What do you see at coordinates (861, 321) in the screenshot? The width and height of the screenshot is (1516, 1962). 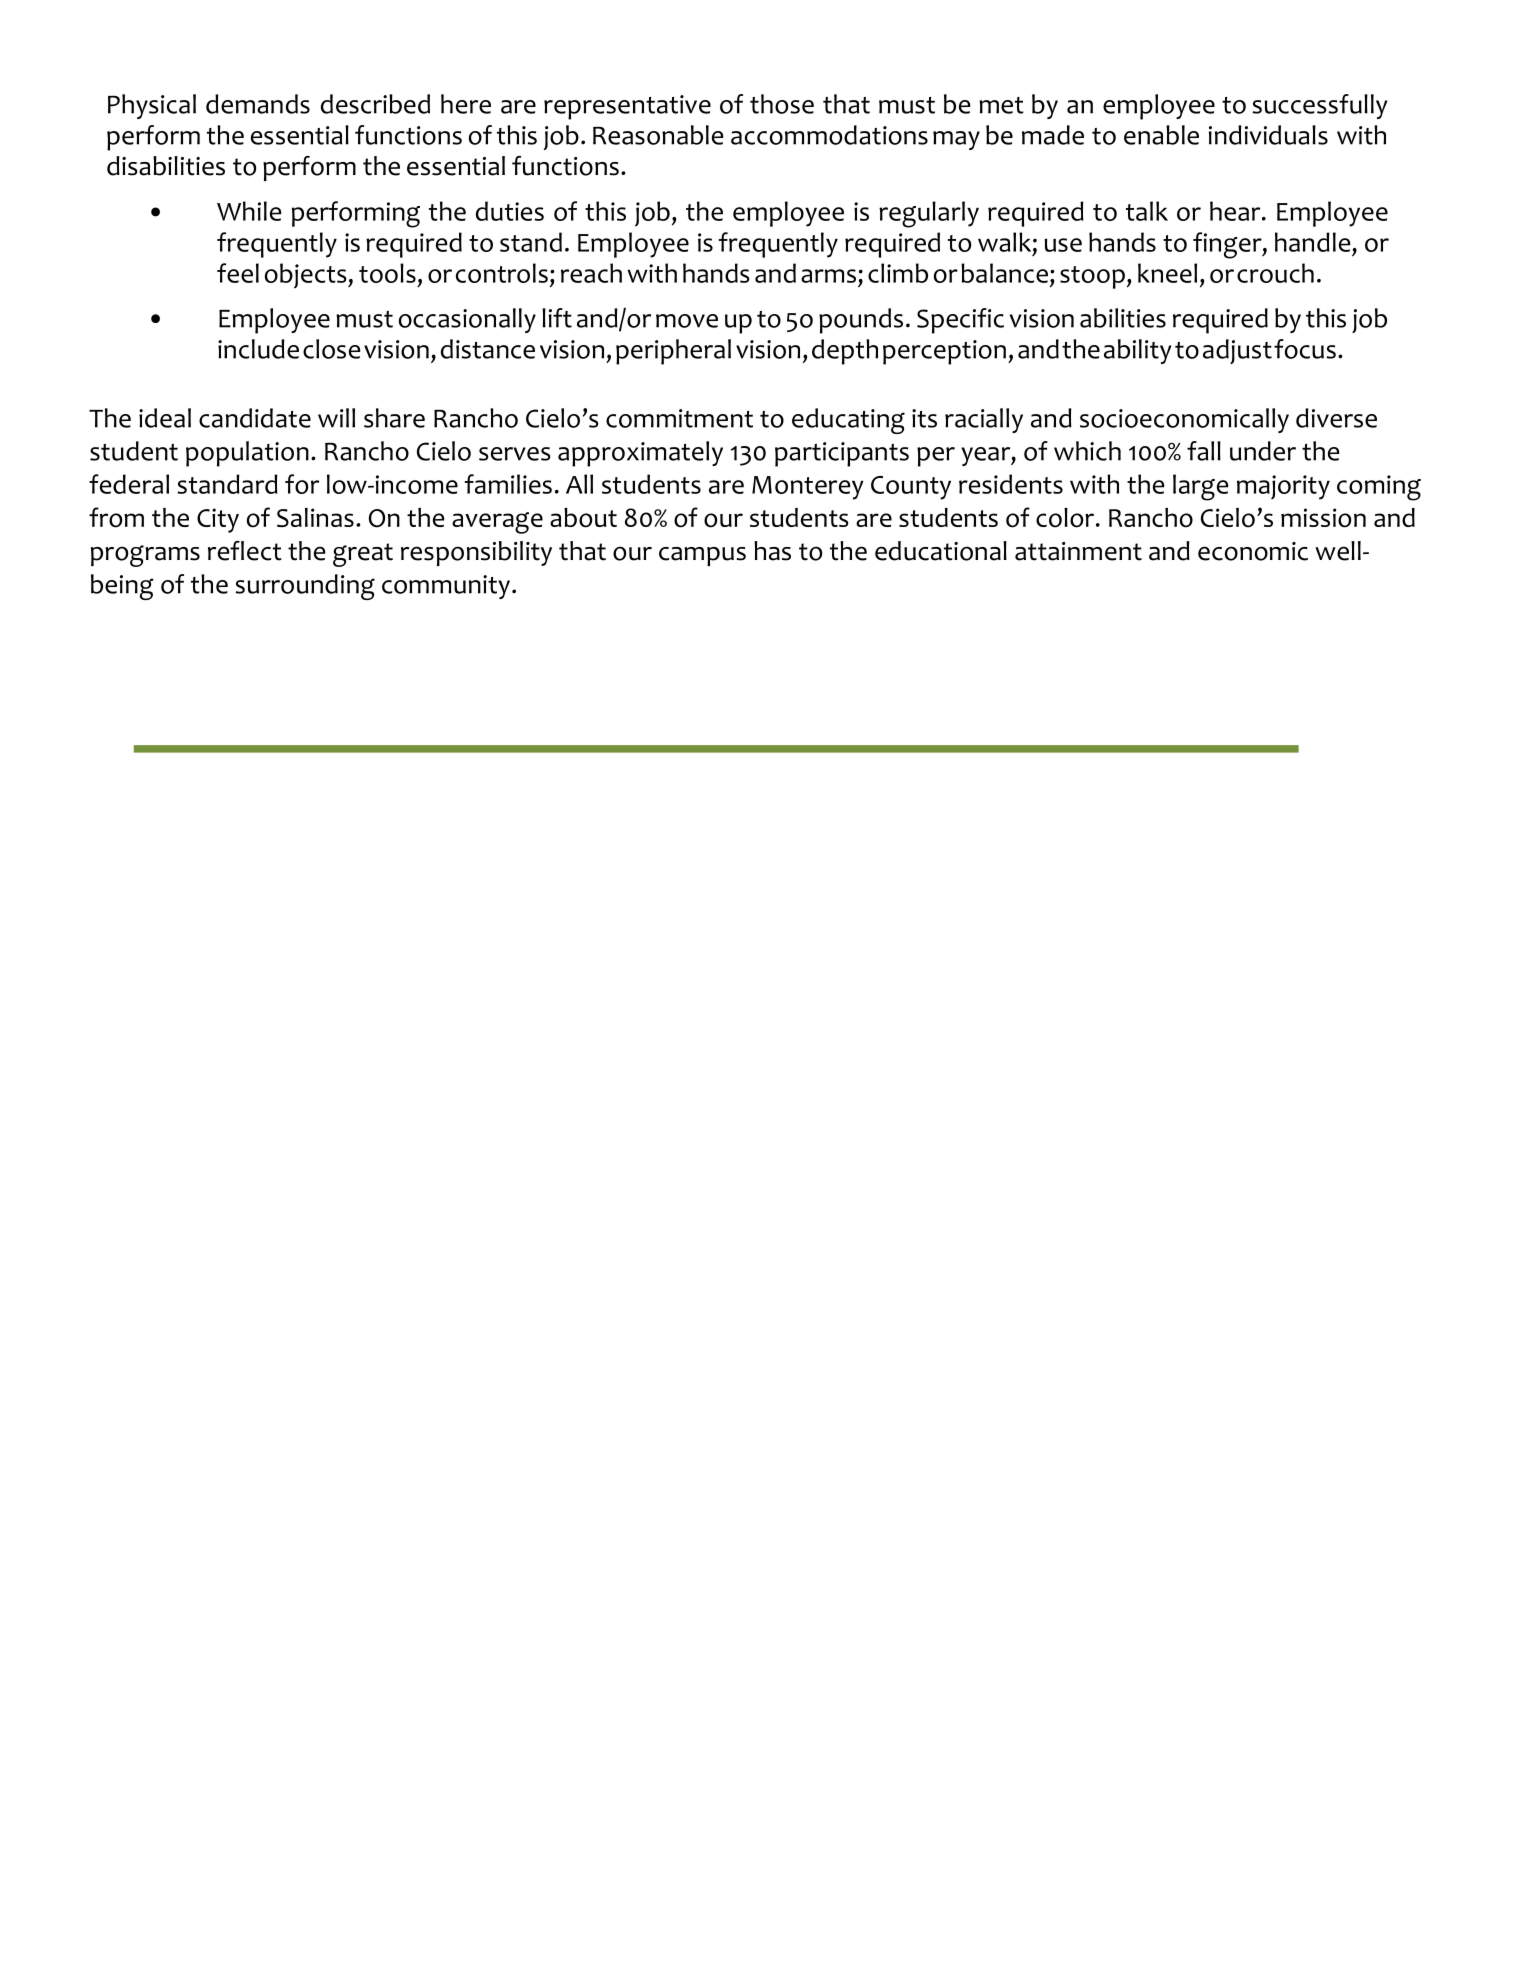 I see `pounds` at bounding box center [861, 321].
